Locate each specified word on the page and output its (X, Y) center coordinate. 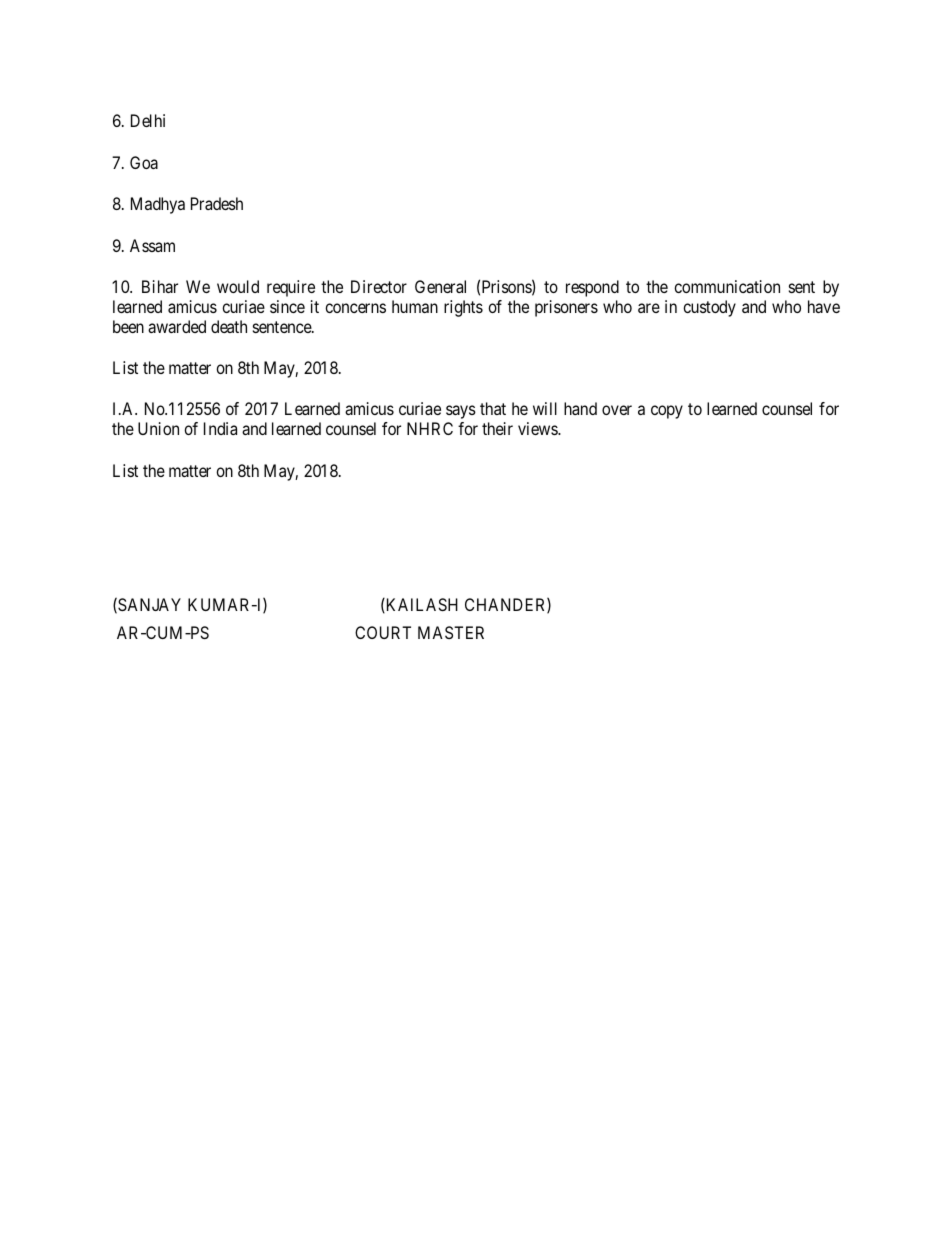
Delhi (148, 120)
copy (667, 412)
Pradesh (217, 203)
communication (727, 286)
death (229, 326)
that (493, 408)
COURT (383, 632)
